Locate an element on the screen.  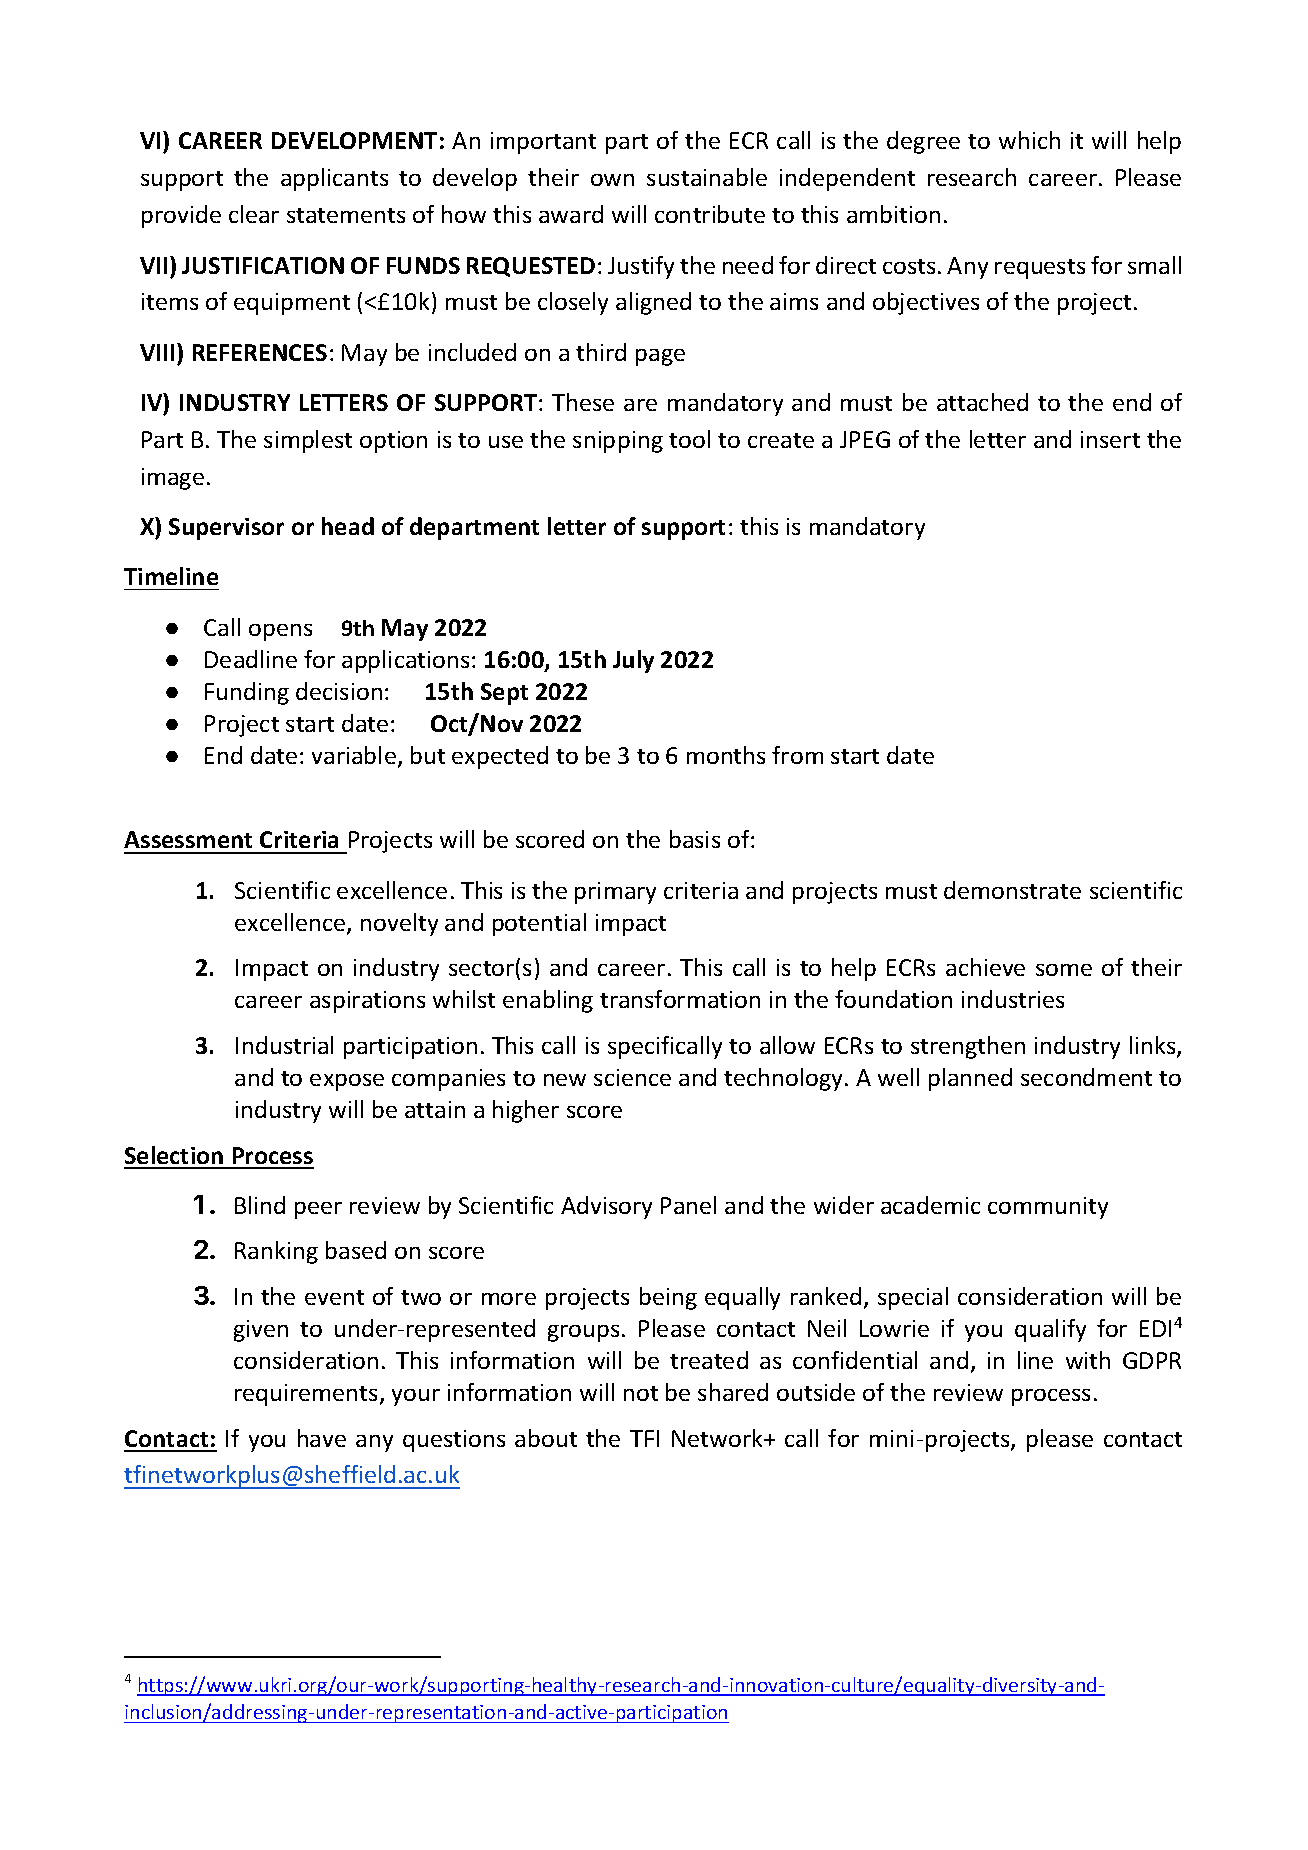
which is located at coordinates (1029, 140).
